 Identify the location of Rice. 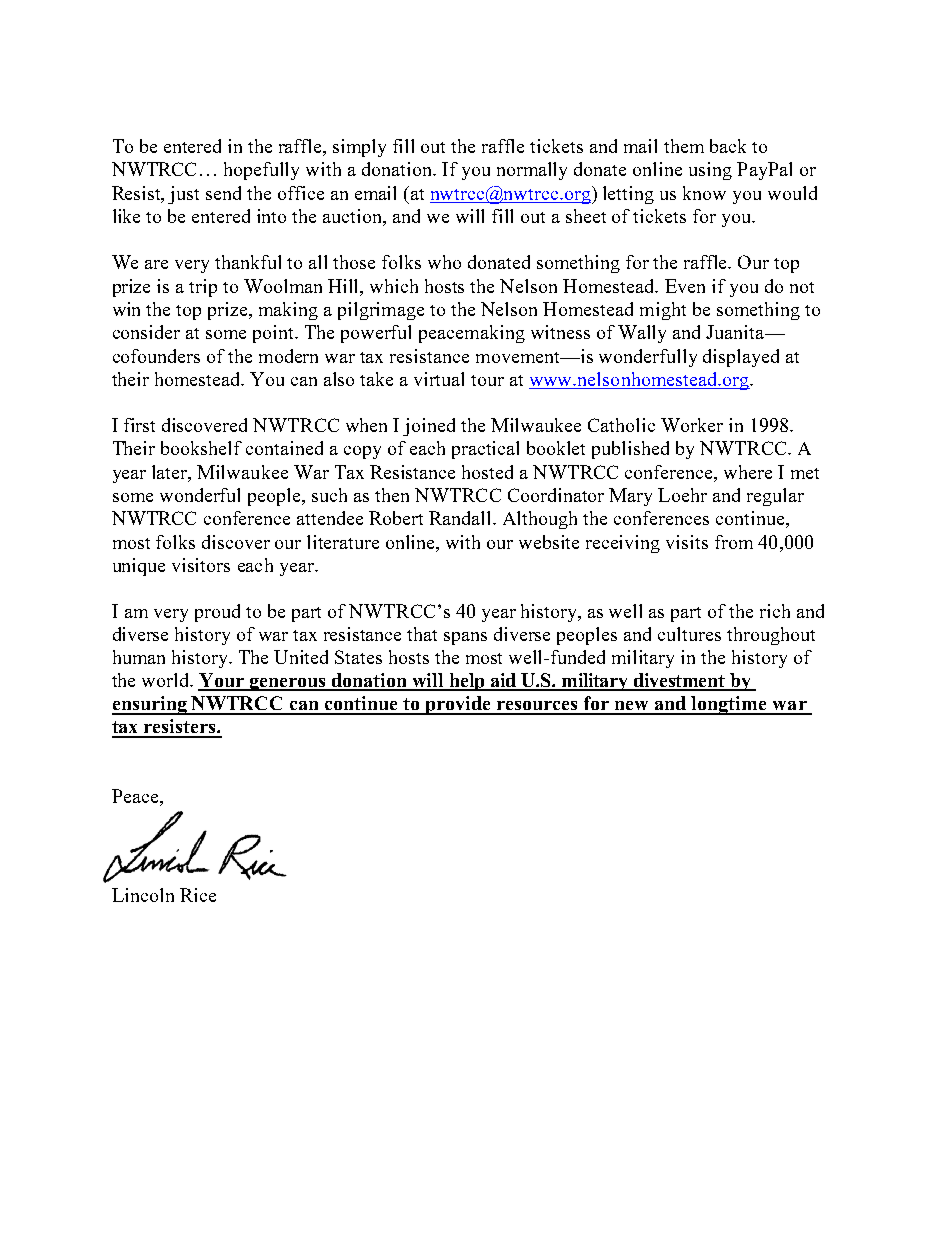
(198, 895).
